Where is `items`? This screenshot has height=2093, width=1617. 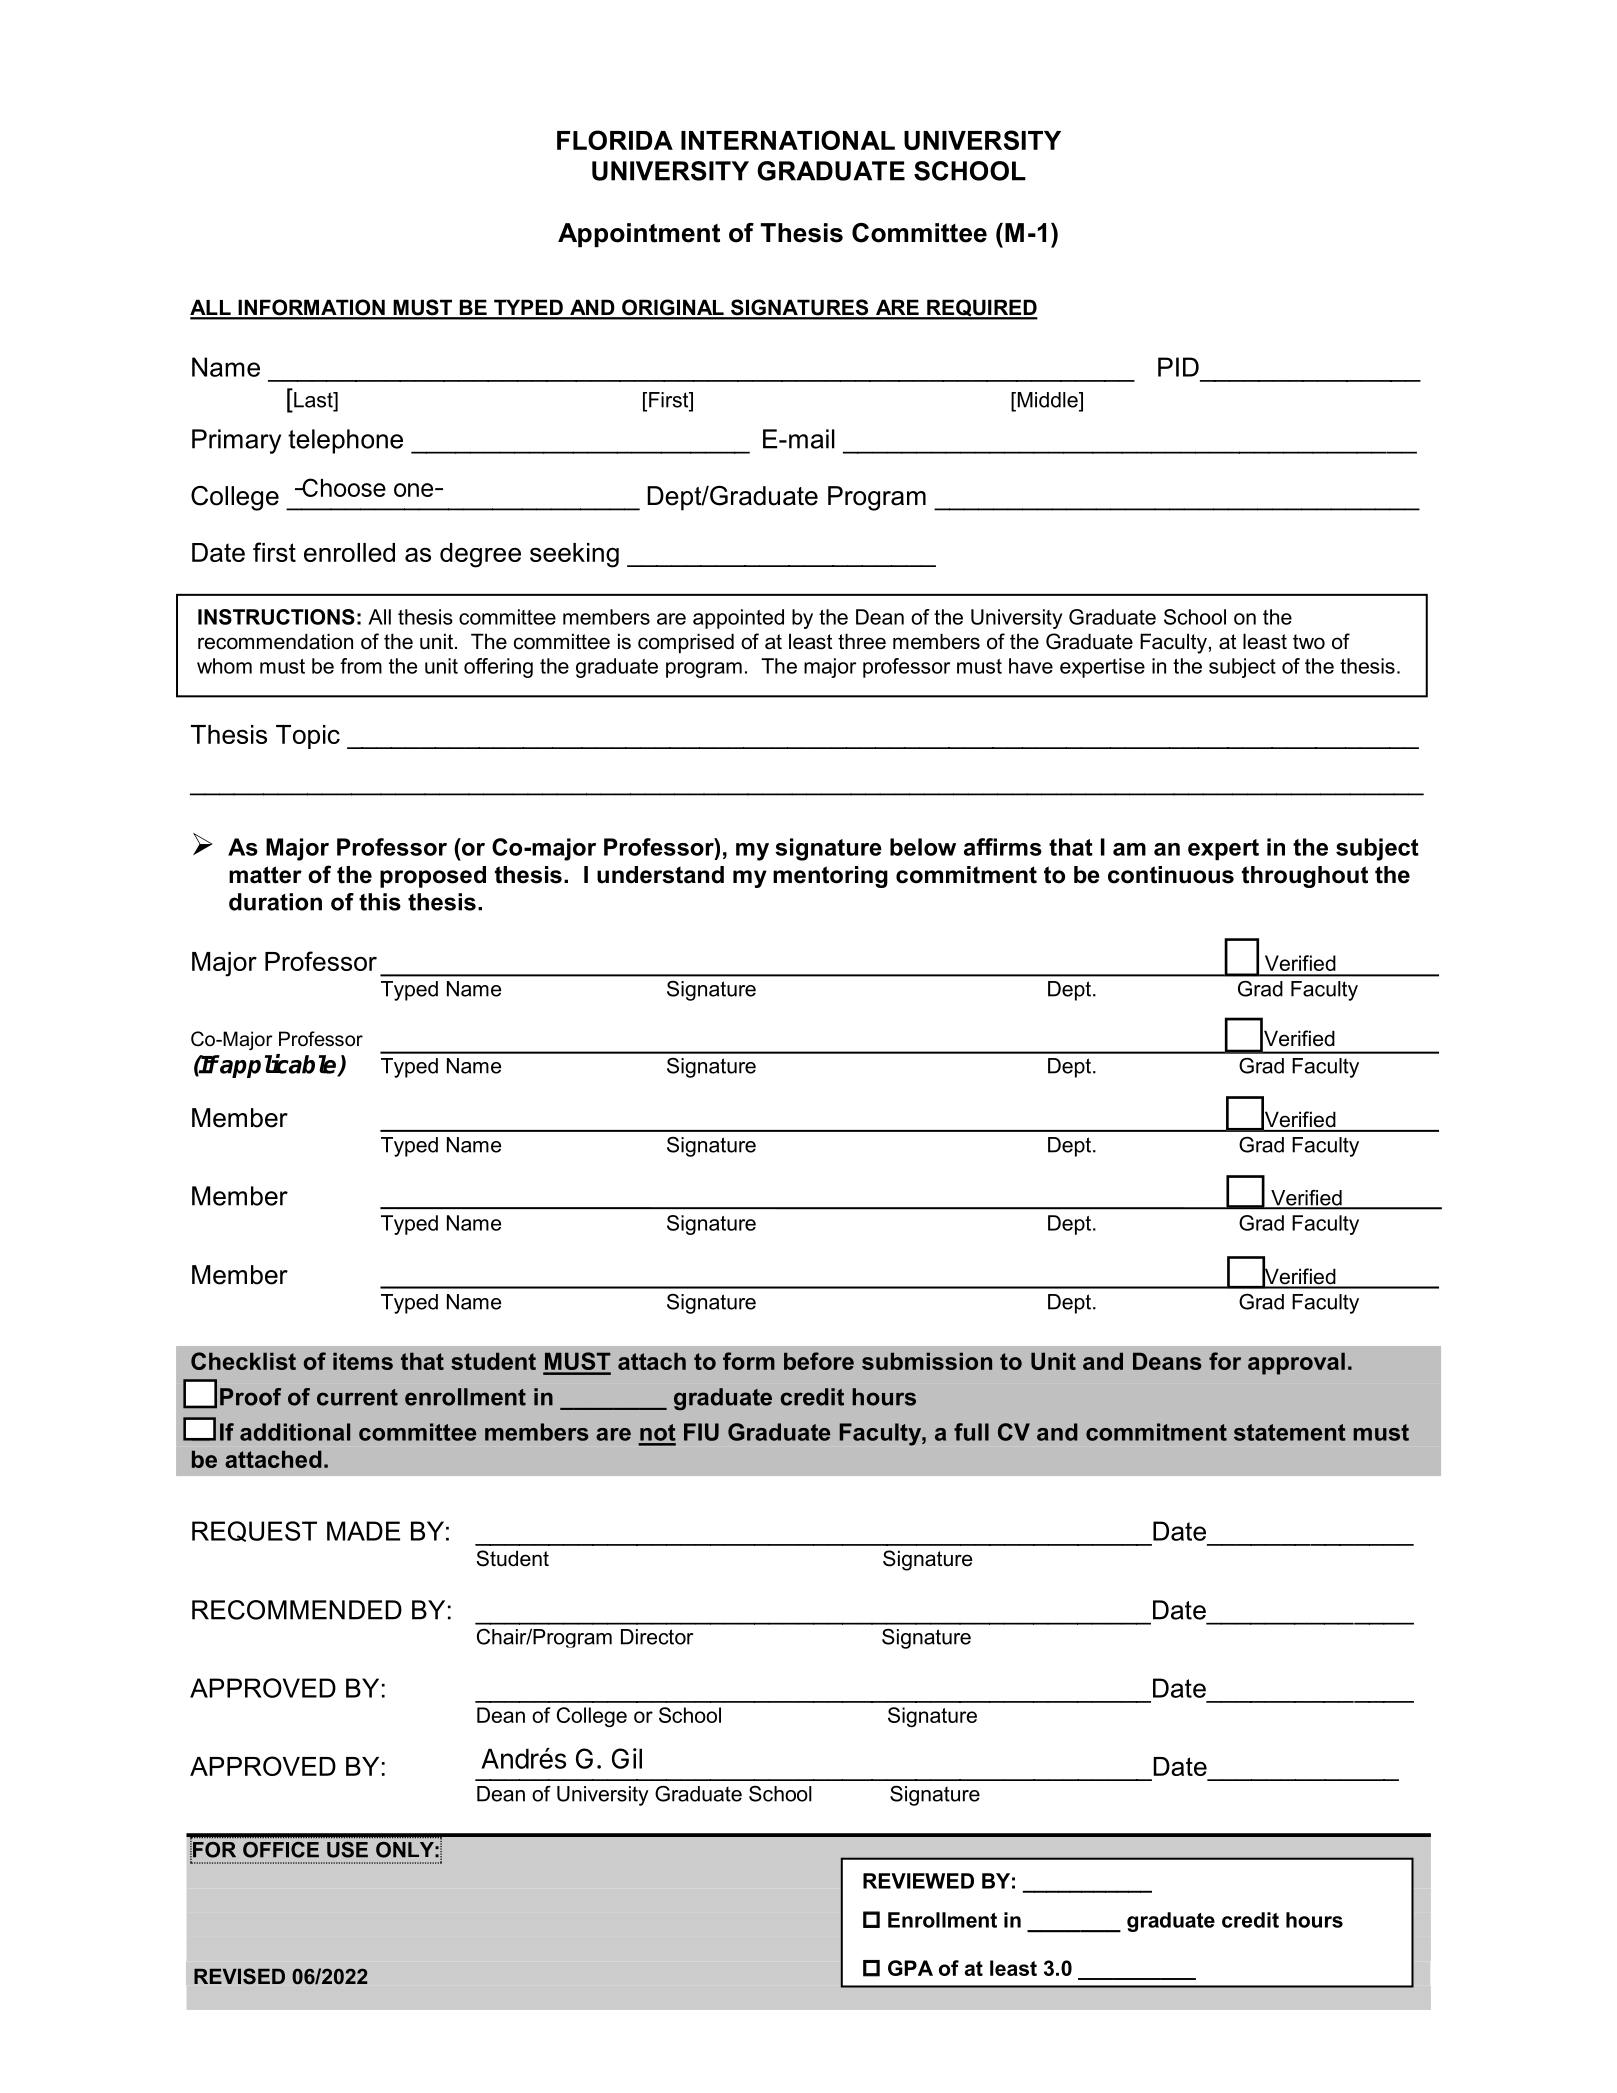
items is located at coordinates (363, 1361).
